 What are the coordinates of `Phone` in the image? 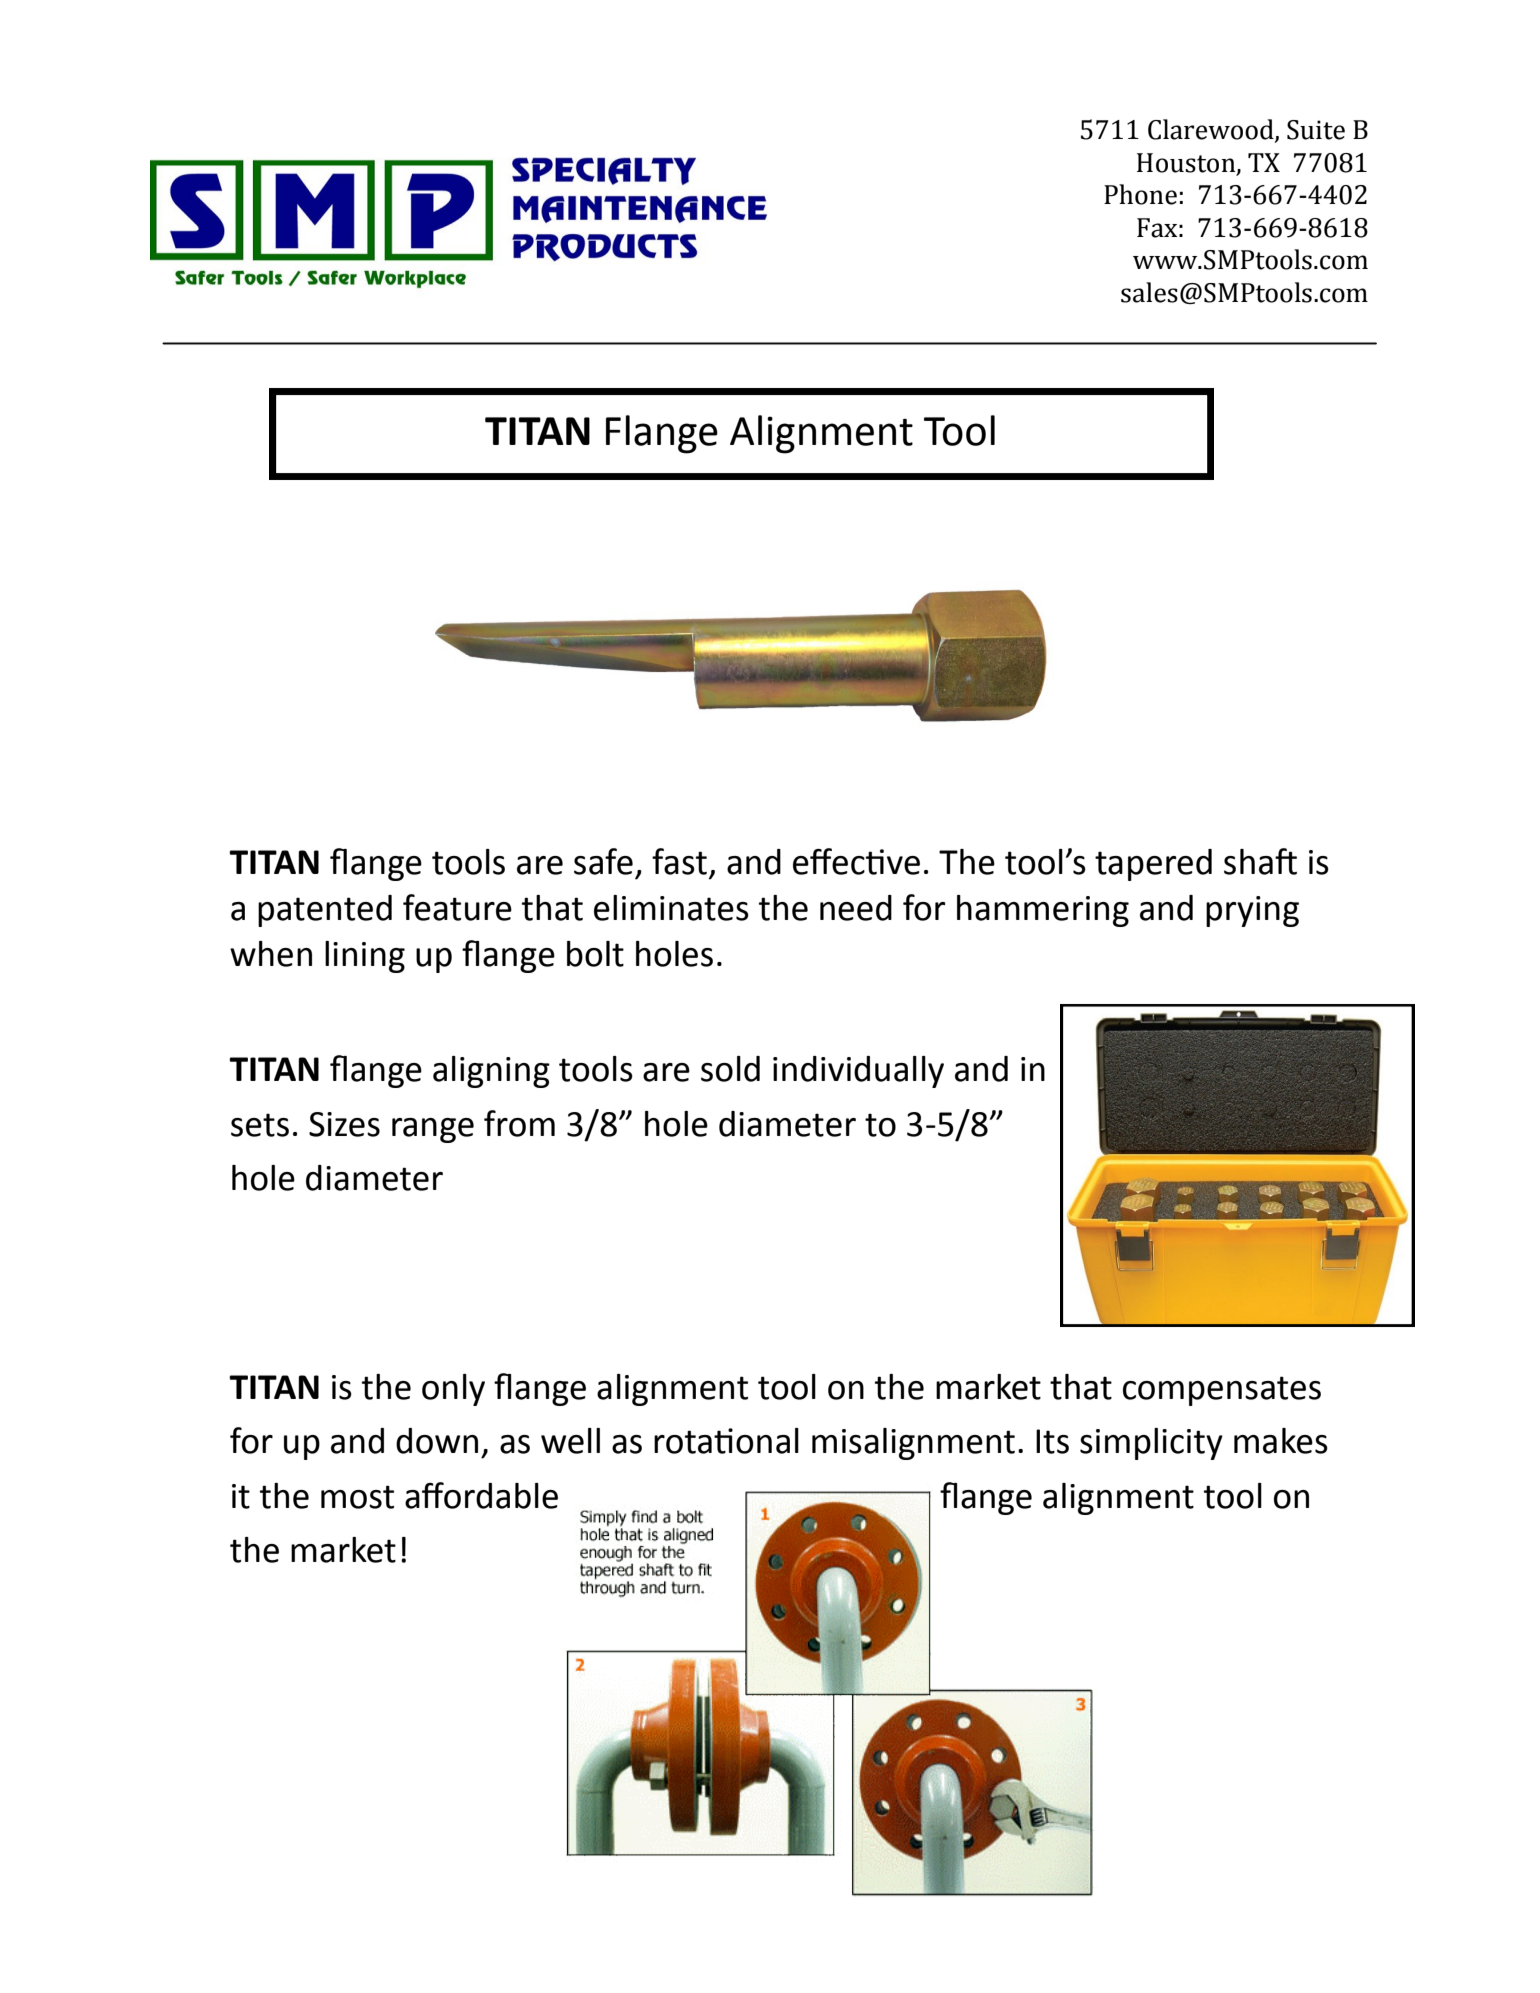 It's located at (1140, 194).
